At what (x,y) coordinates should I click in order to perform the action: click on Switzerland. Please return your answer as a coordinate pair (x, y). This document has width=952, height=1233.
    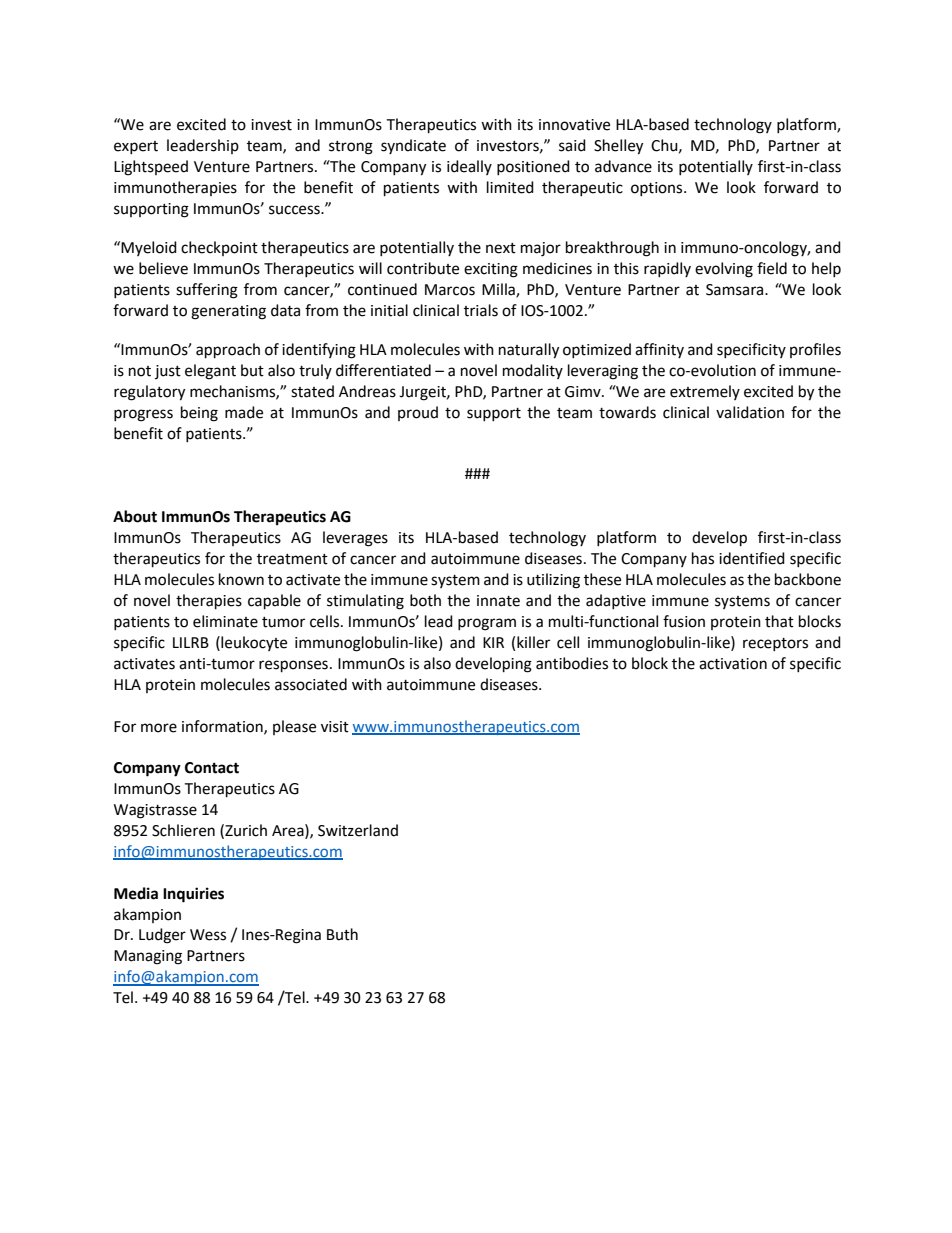
    Looking at the image, I should click on (358, 830).
